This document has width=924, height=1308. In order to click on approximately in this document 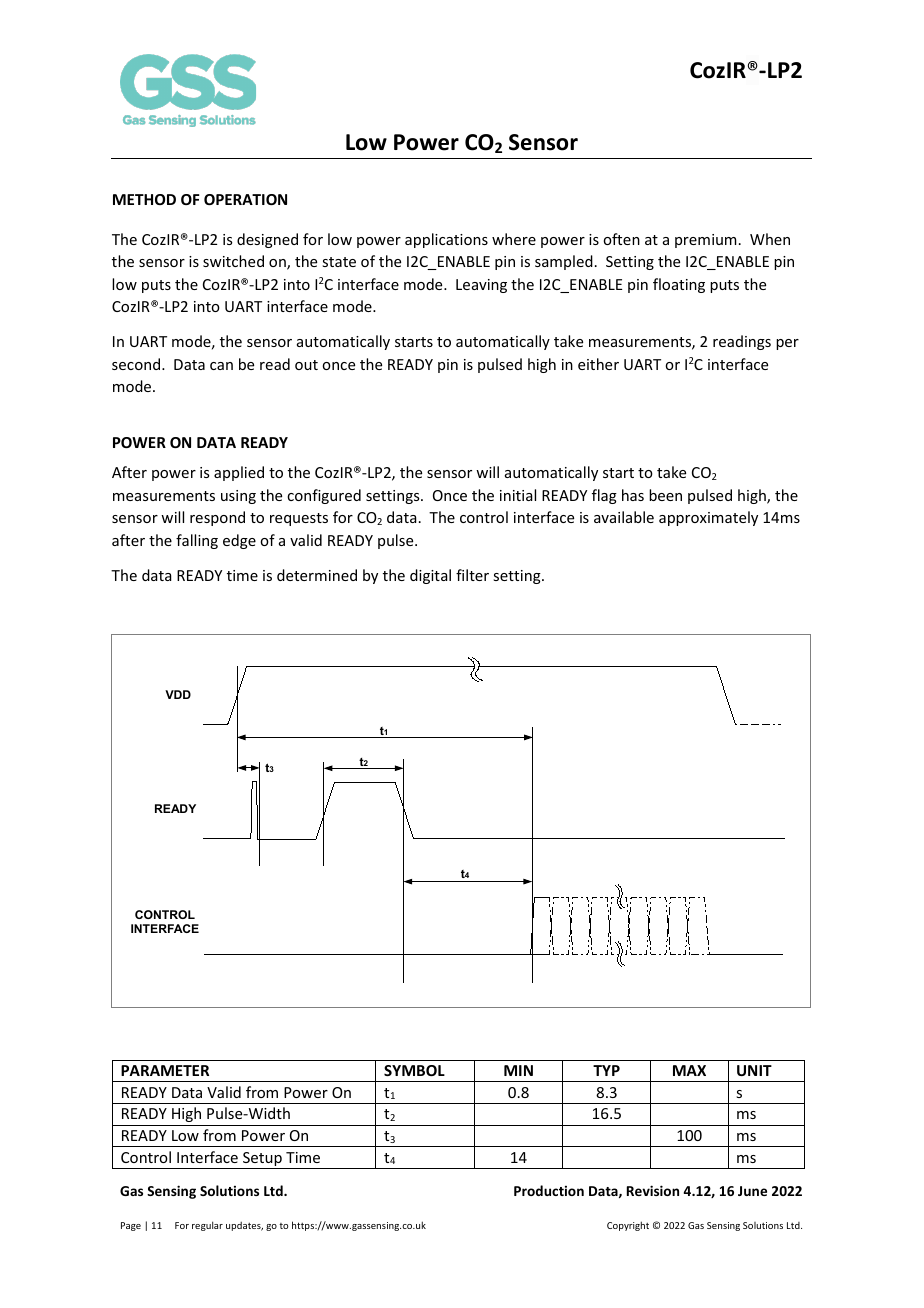, I will do `click(708, 518)`.
